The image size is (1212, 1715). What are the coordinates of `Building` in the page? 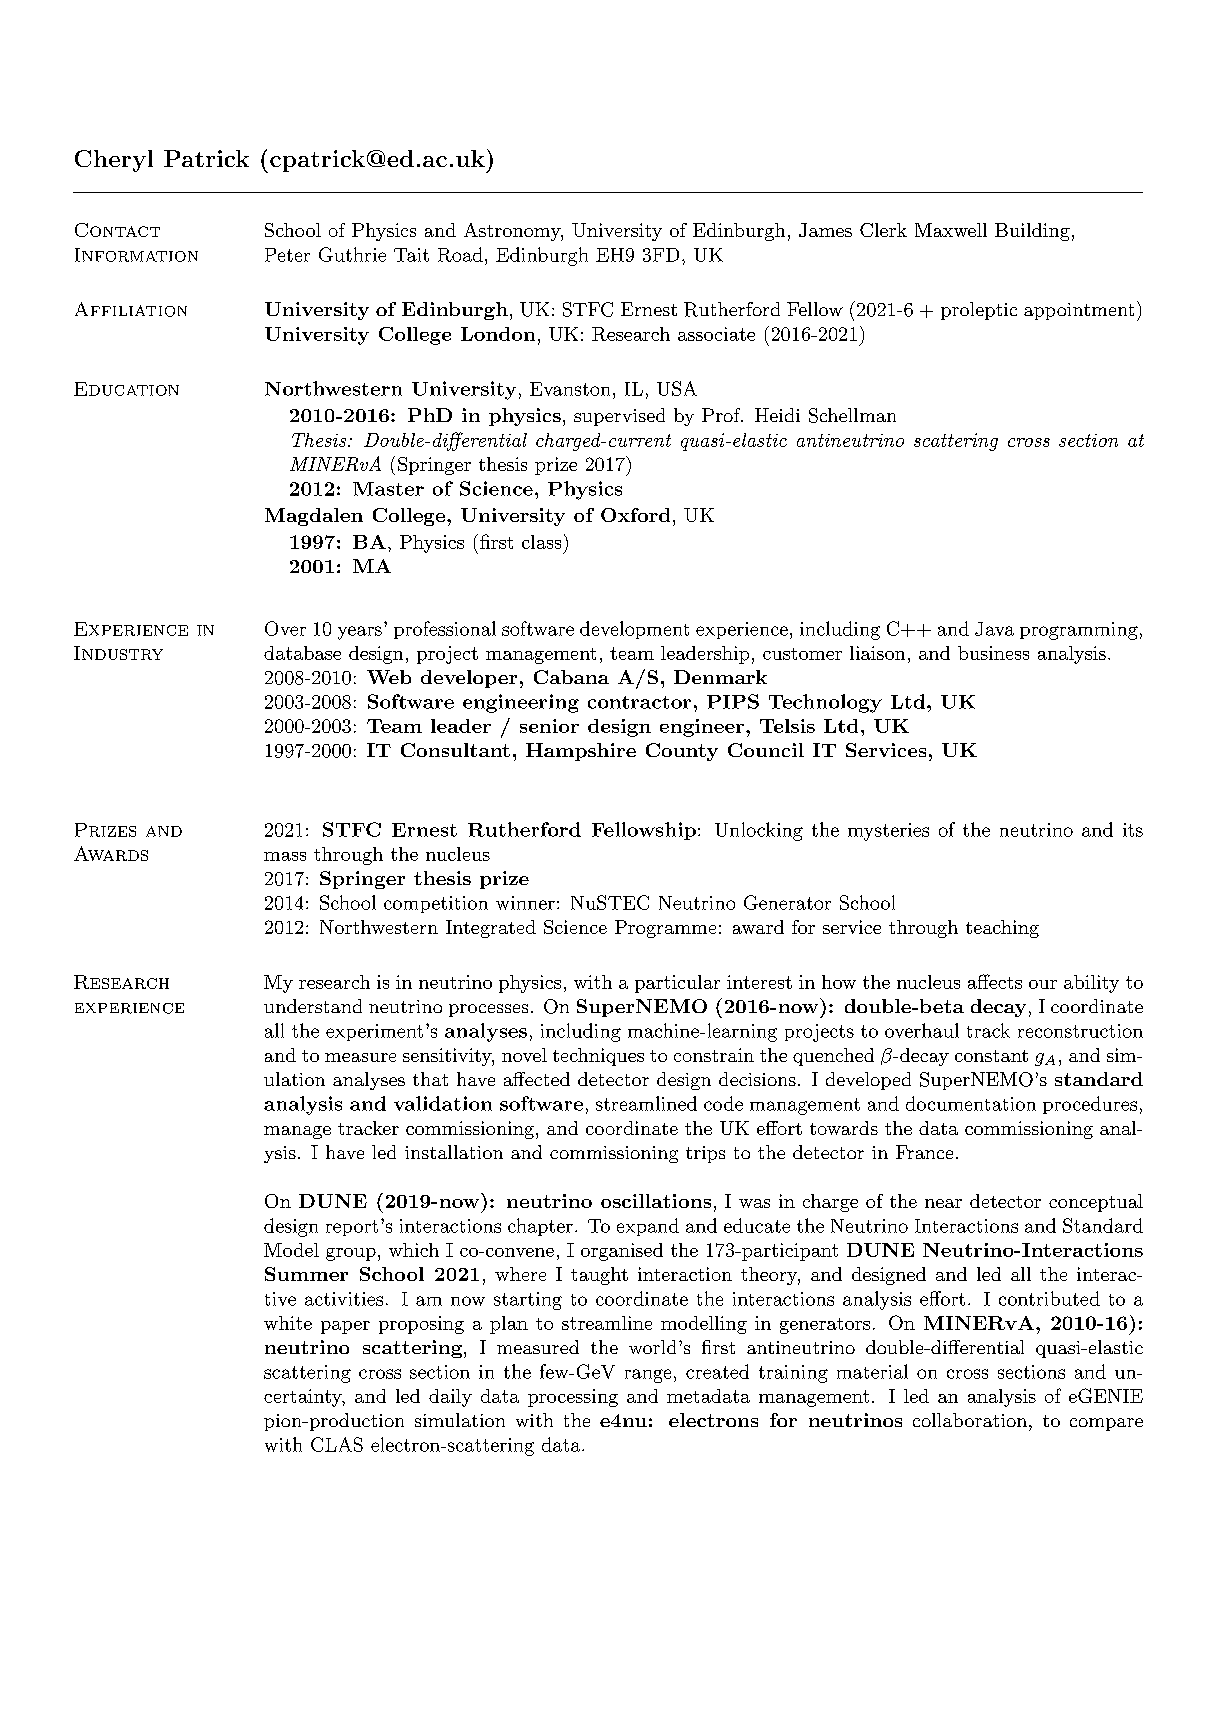 It's located at (1032, 232).
